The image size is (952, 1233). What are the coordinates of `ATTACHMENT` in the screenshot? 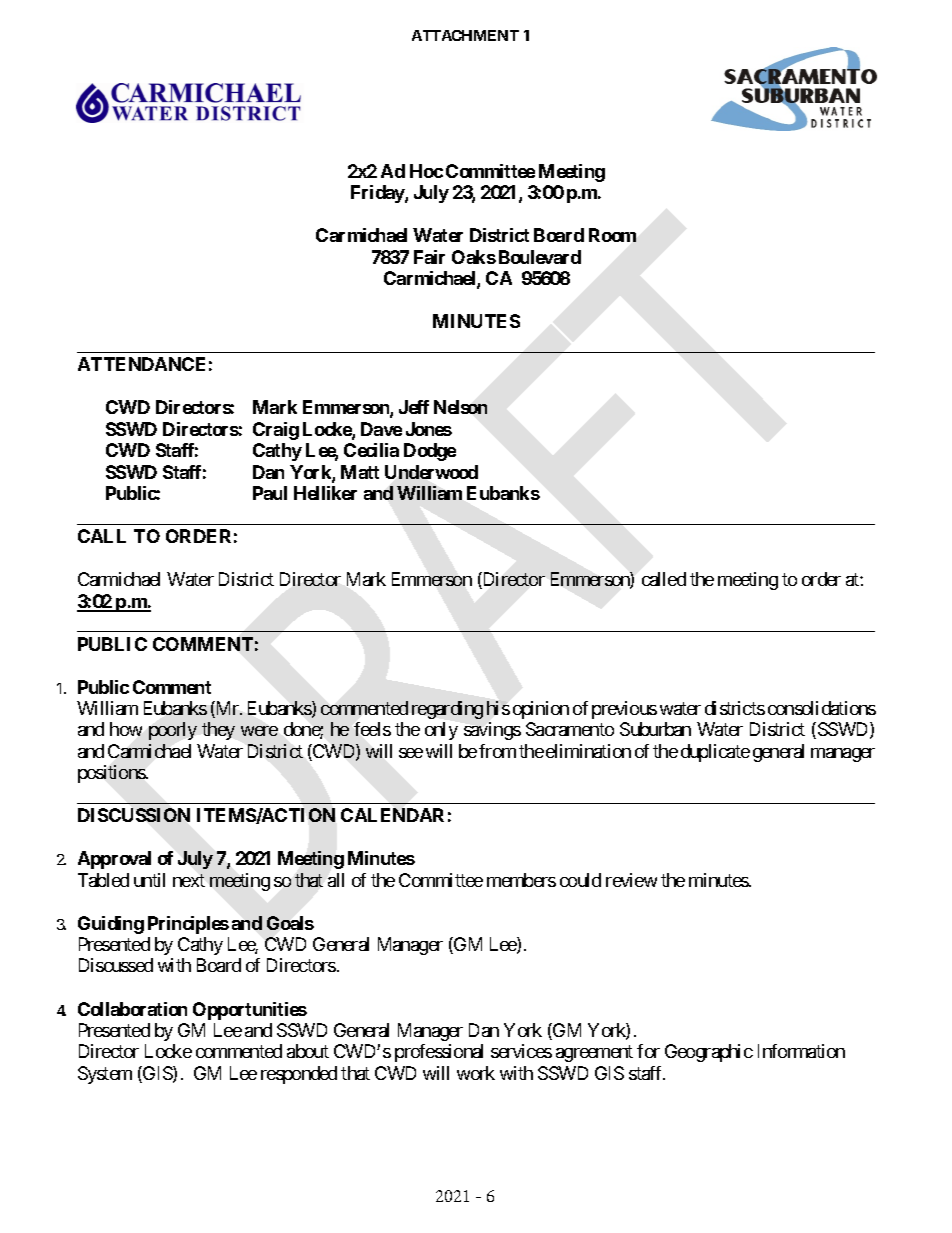 It's located at (465, 35).
